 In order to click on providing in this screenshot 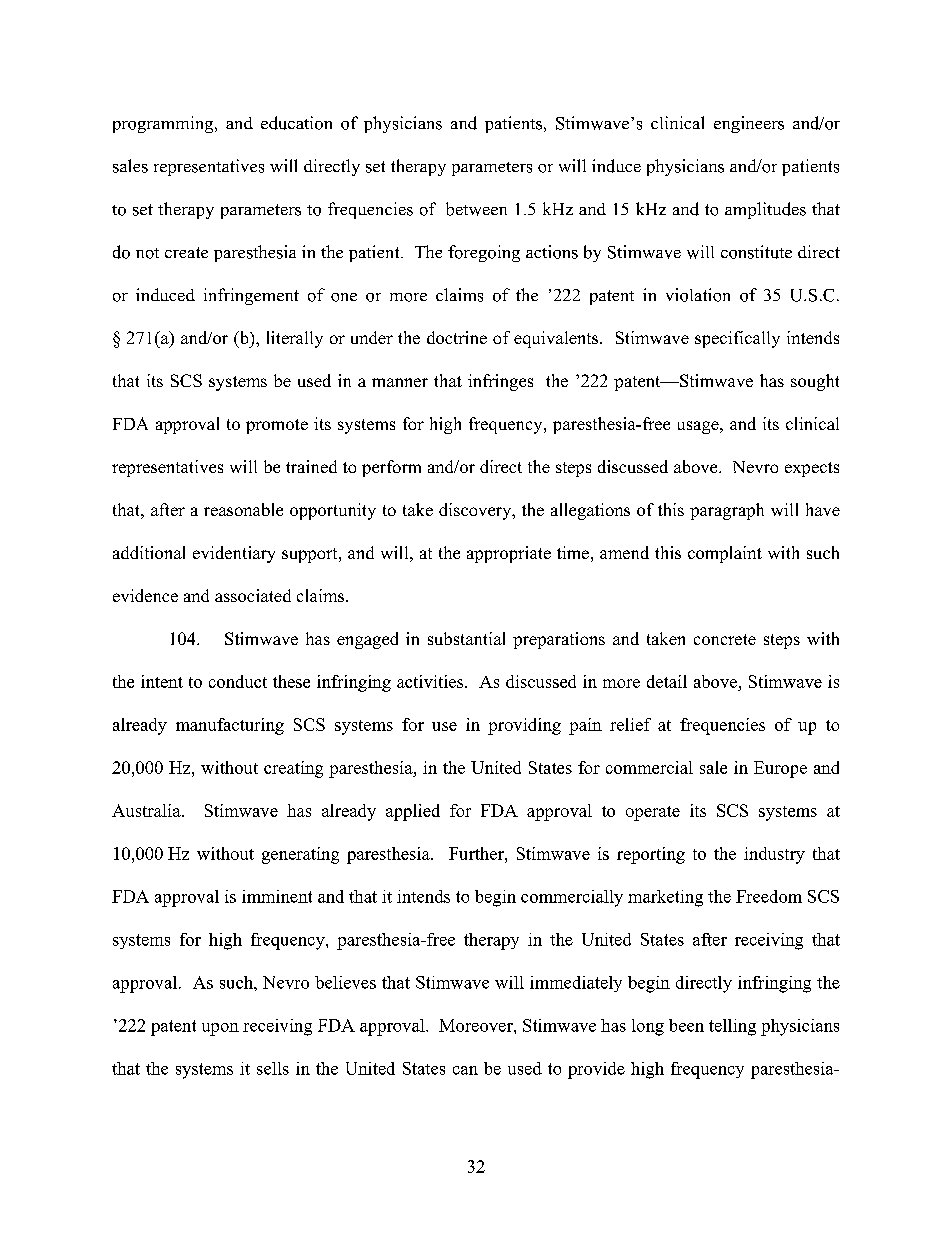, I will do `click(524, 726)`.
